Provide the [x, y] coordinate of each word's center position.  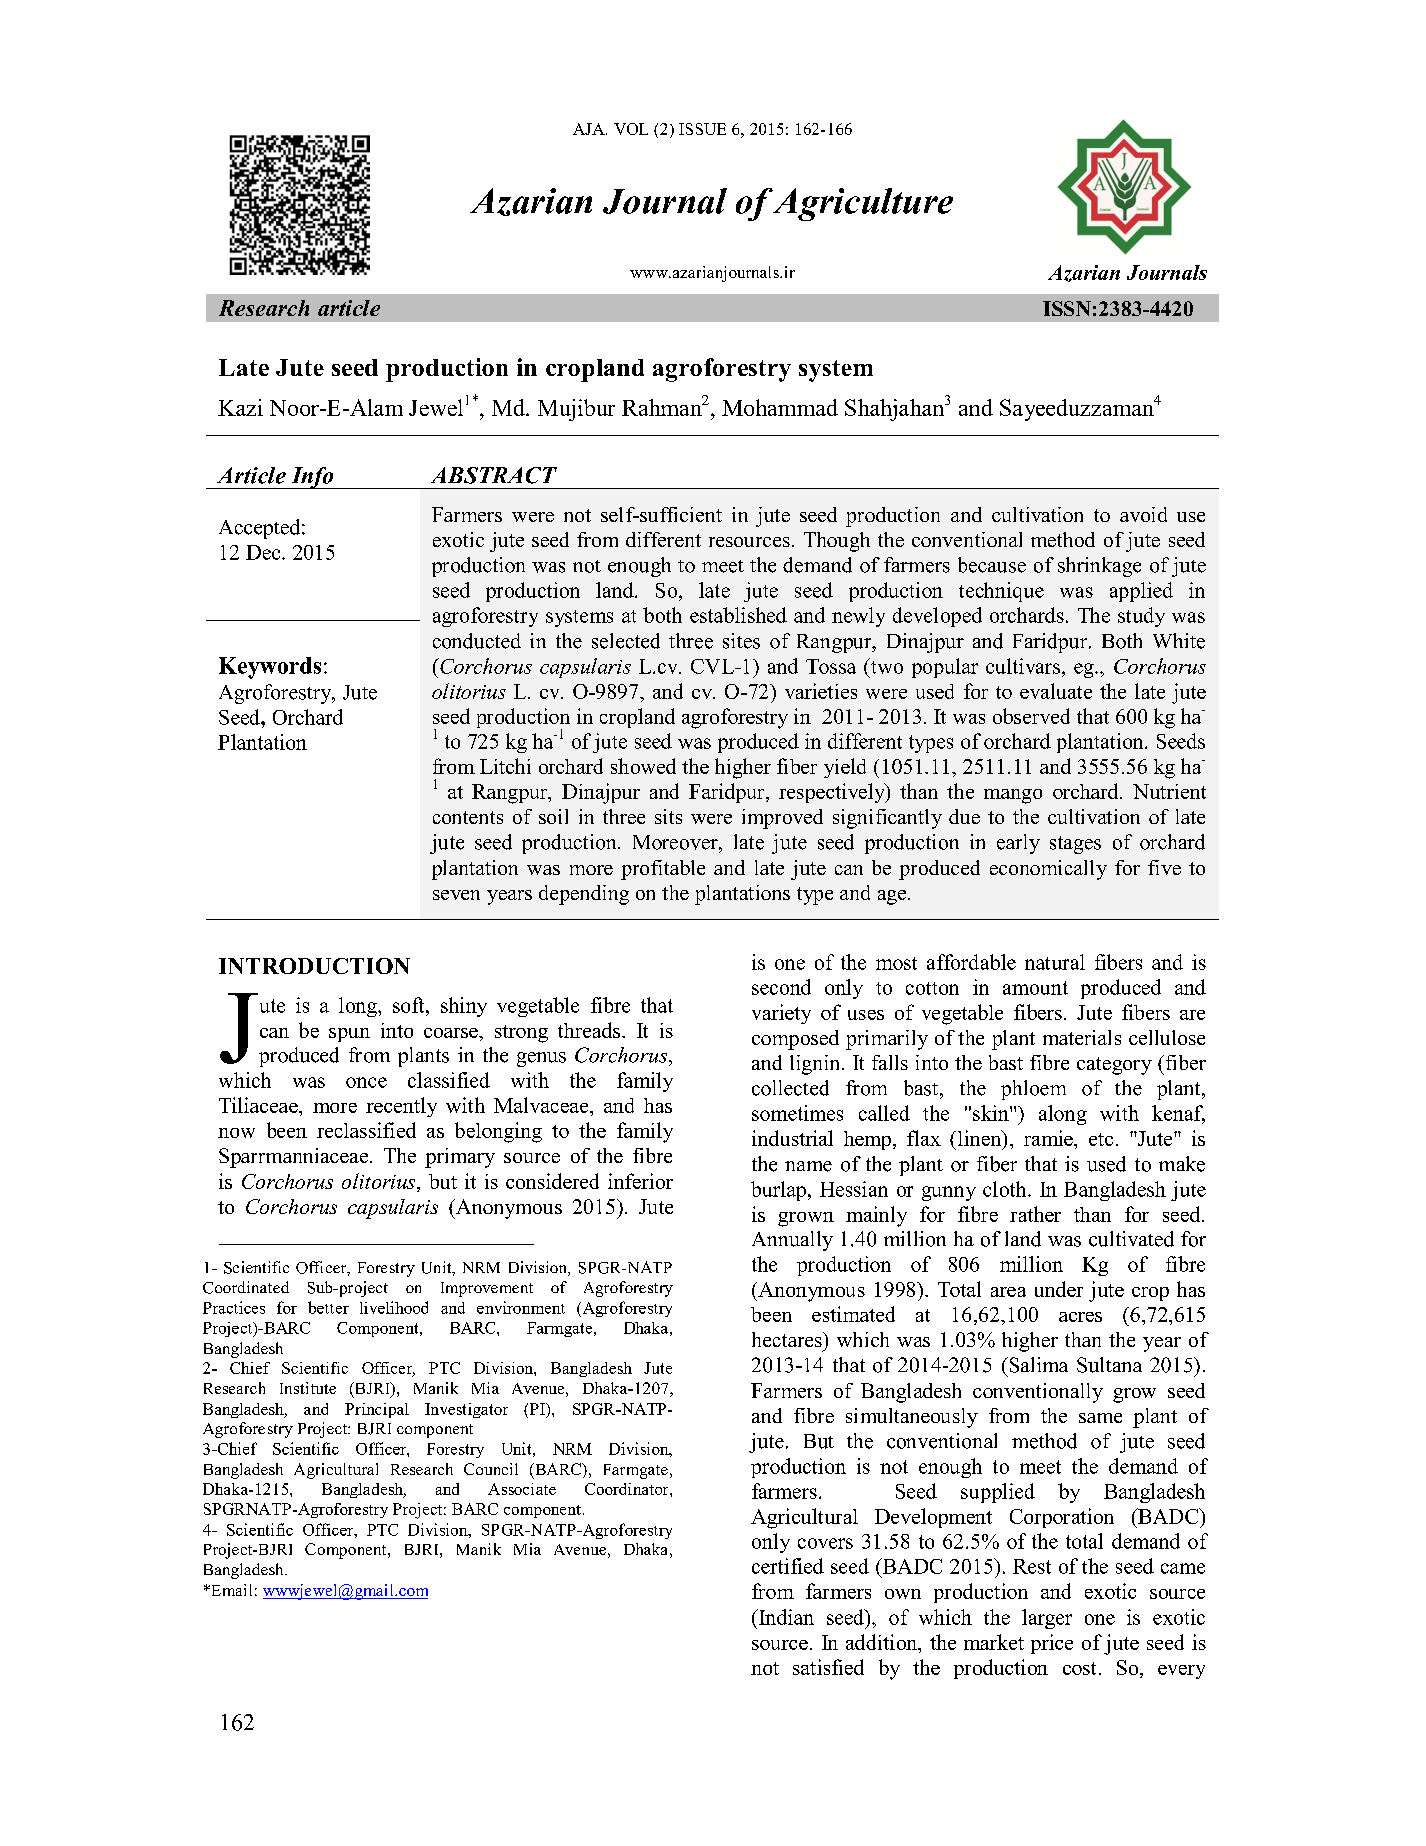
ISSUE [702, 129]
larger [1047, 1619]
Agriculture [862, 204]
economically [1048, 870]
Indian [785, 1617]
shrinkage [1099, 567]
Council [491, 1469]
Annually [792, 1241]
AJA [590, 129]
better [328, 1307]
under [1059, 1289]
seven [456, 895]
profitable [663, 870]
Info [312, 478]
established [738, 615]
